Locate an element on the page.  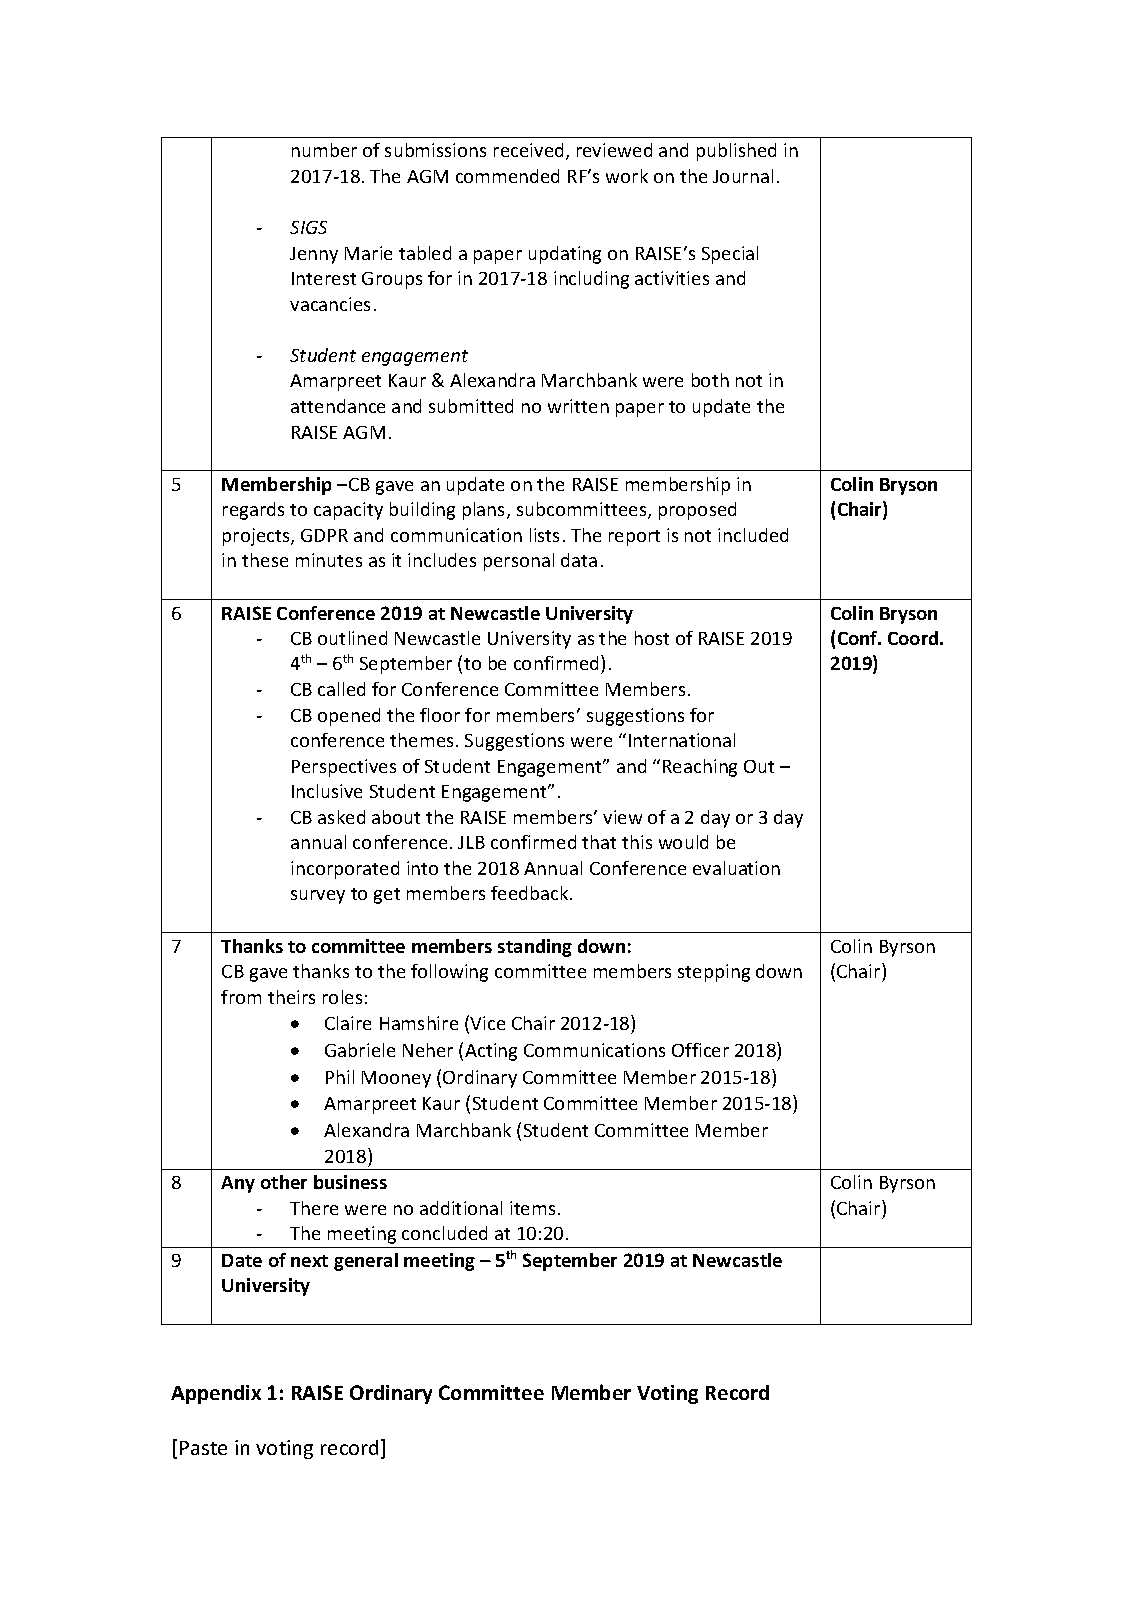
other is located at coordinates (284, 1182).
